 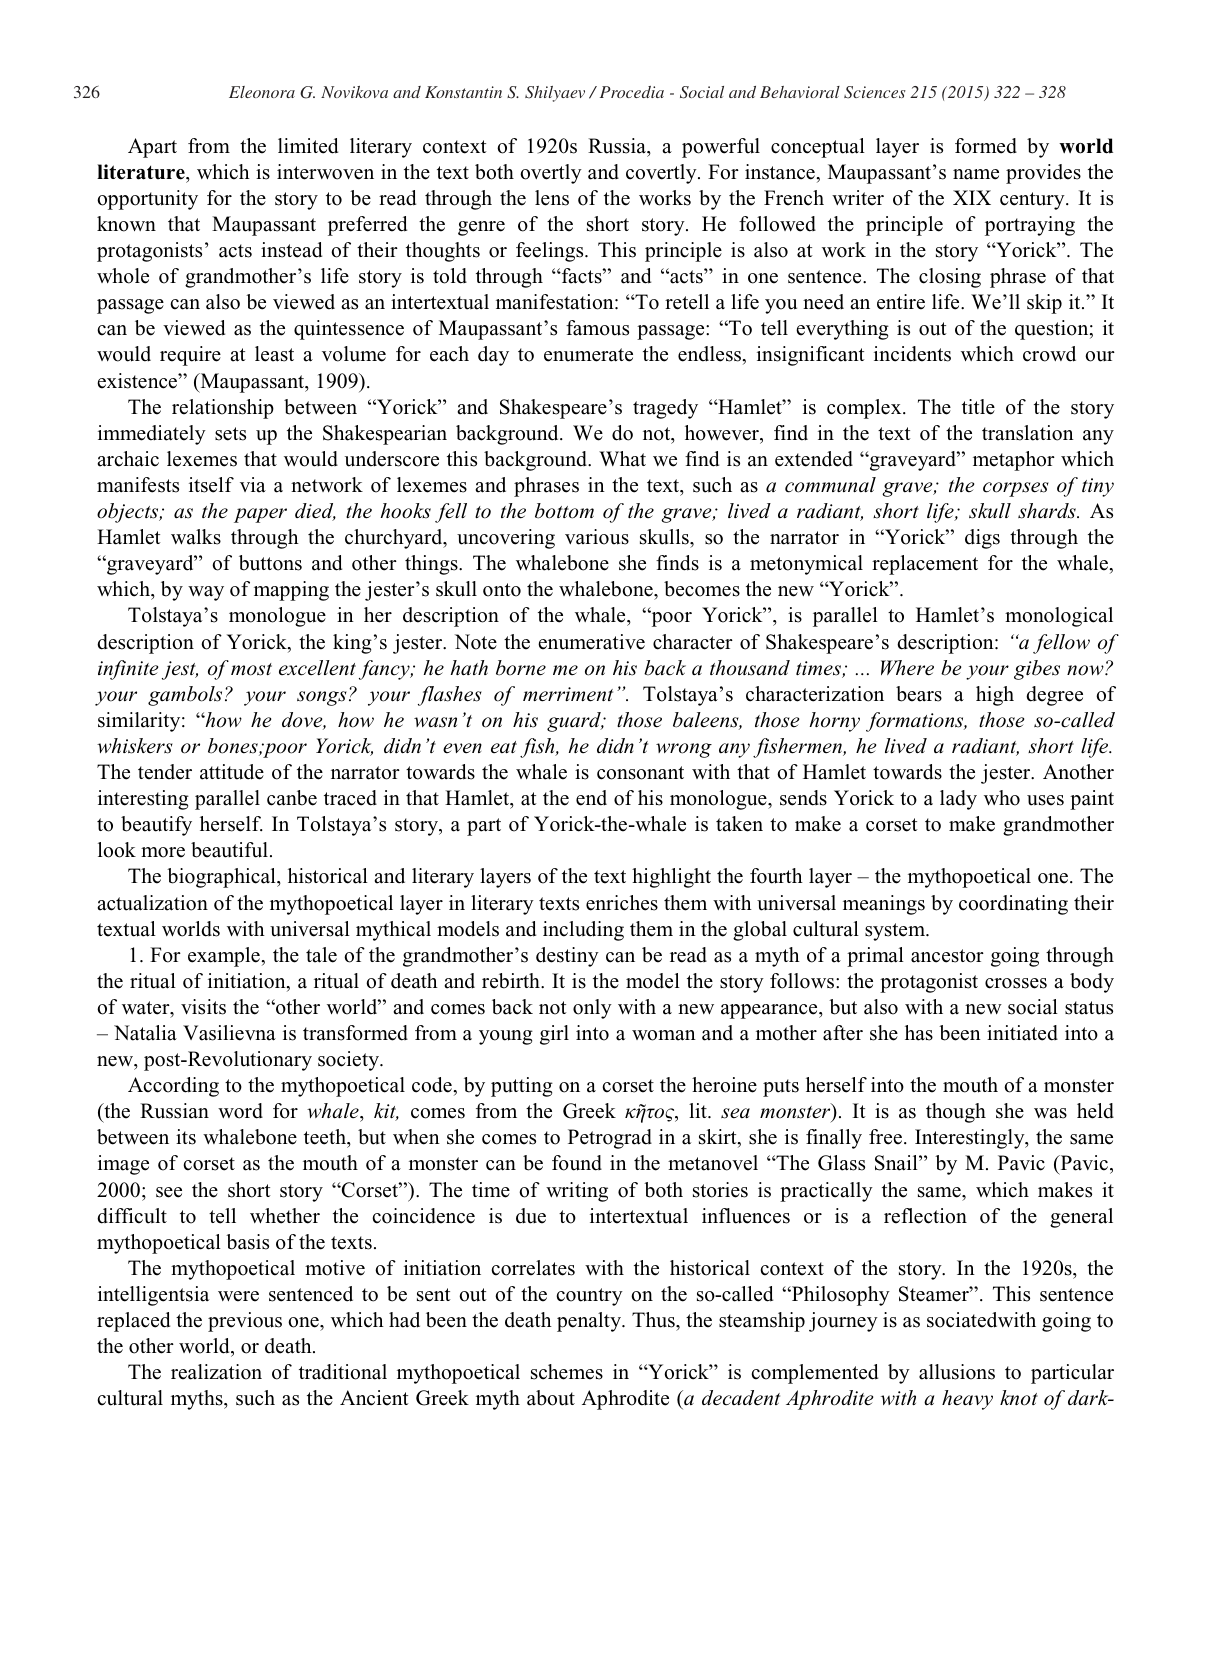 I want to click on realization, so click(x=216, y=1372).
